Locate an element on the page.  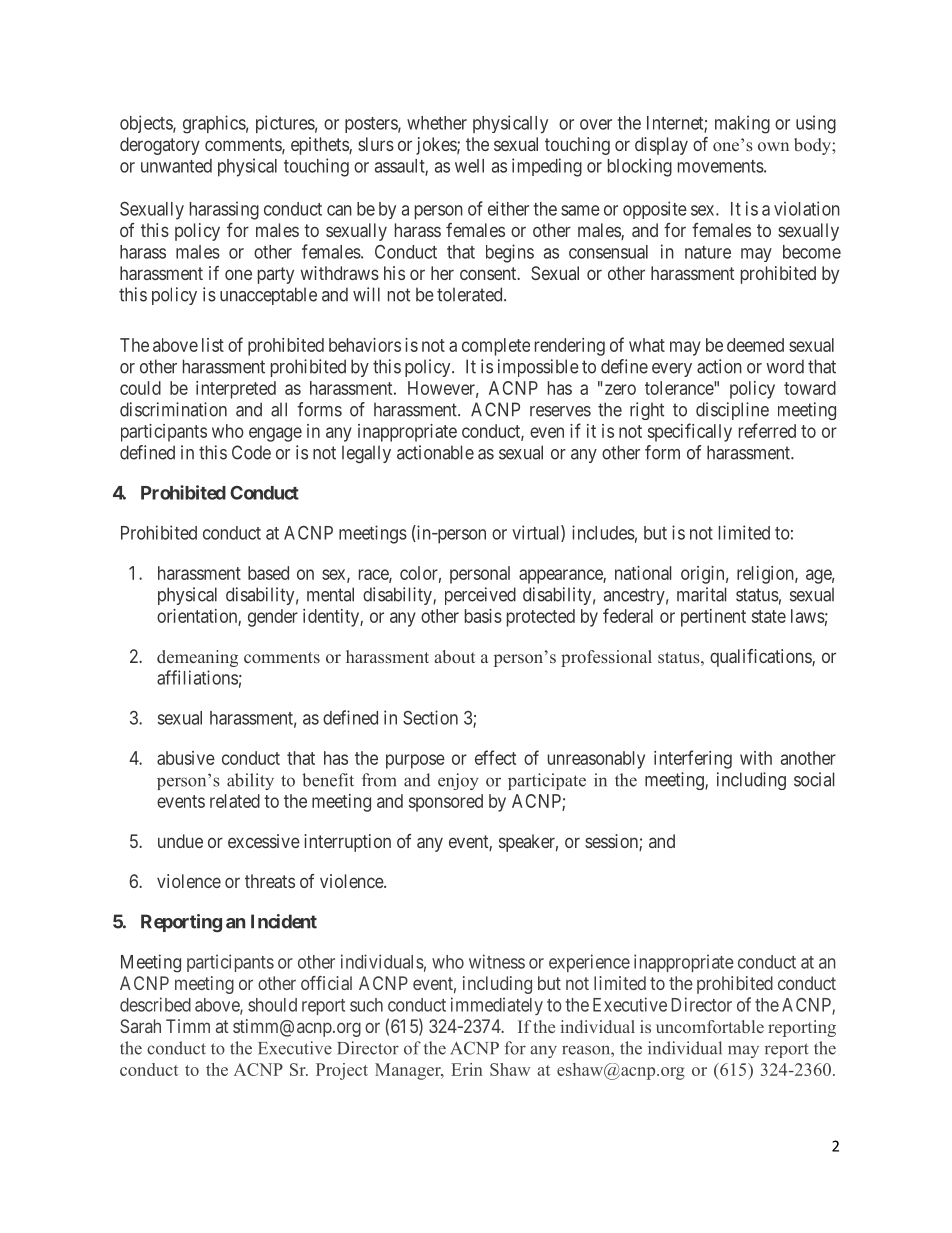
affiliations is located at coordinates (197, 677).
